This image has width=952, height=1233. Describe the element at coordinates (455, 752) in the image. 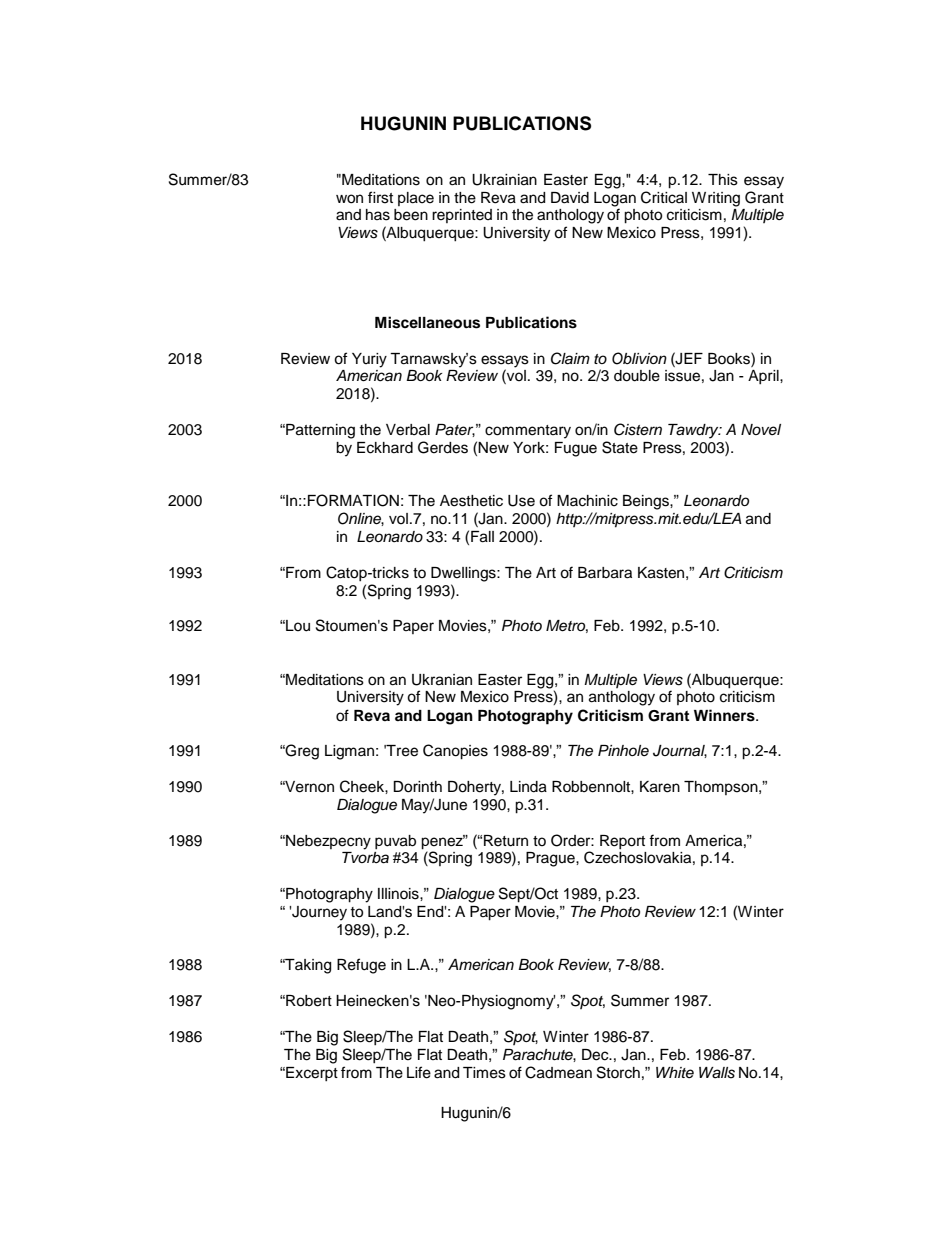

I see `Canopies` at that location.
